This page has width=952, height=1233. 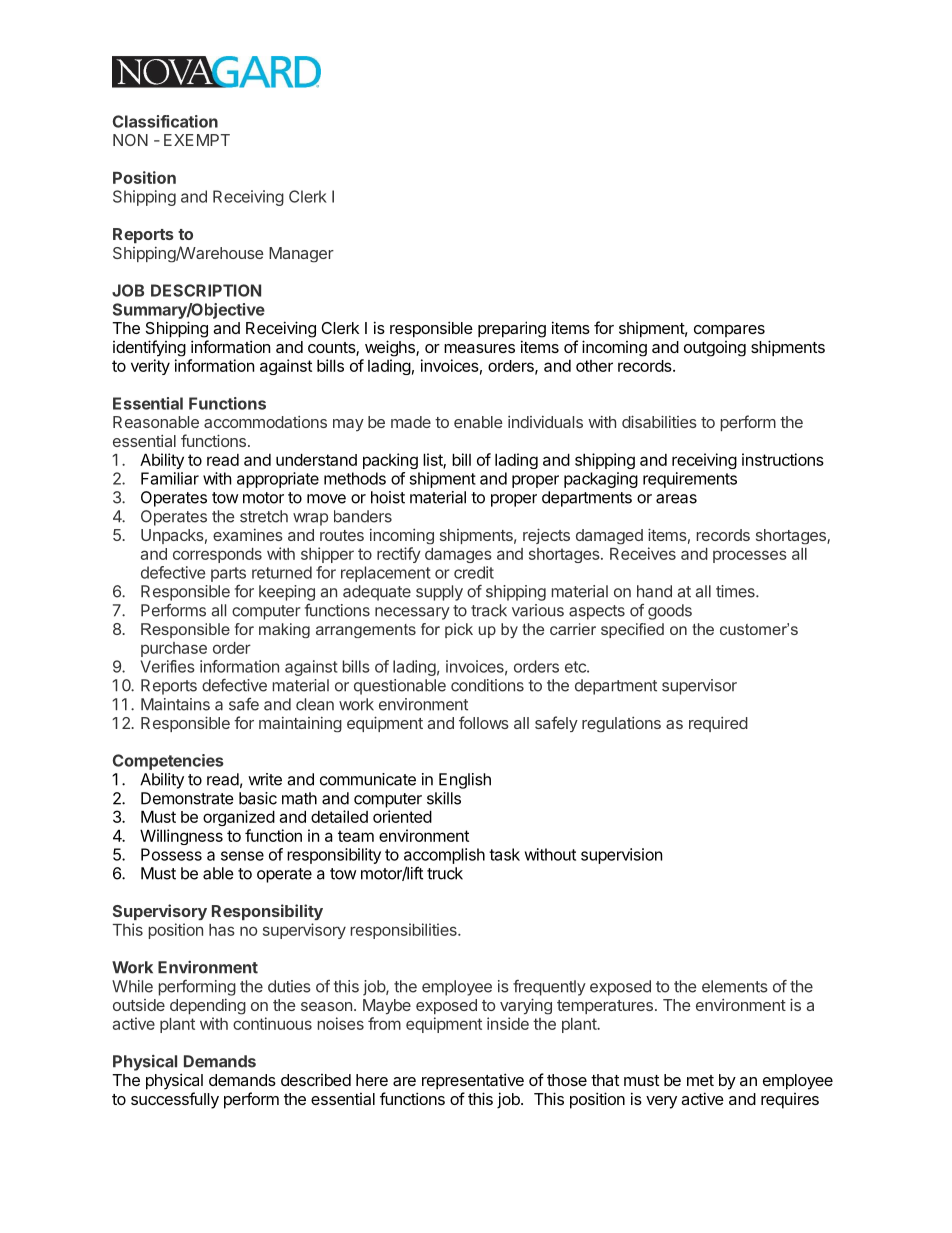 What do you see at coordinates (175, 1100) in the page?
I see `successfully` at bounding box center [175, 1100].
